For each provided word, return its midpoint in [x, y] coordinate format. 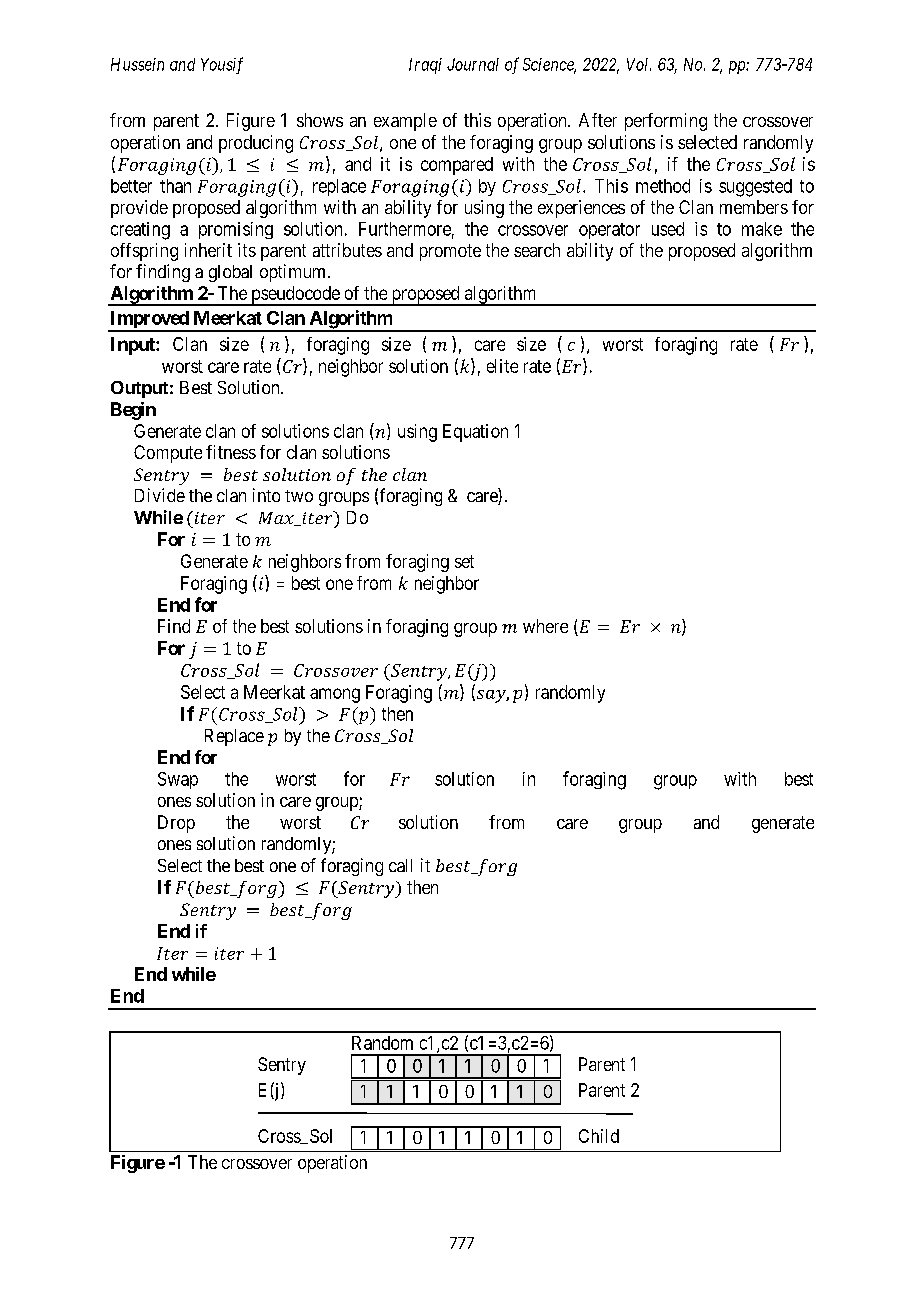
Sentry [282, 1066]
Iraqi [425, 66]
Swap [178, 780]
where [545, 626]
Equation [475, 433]
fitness [231, 452]
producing [256, 144]
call [400, 865]
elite [502, 366]
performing [666, 122]
